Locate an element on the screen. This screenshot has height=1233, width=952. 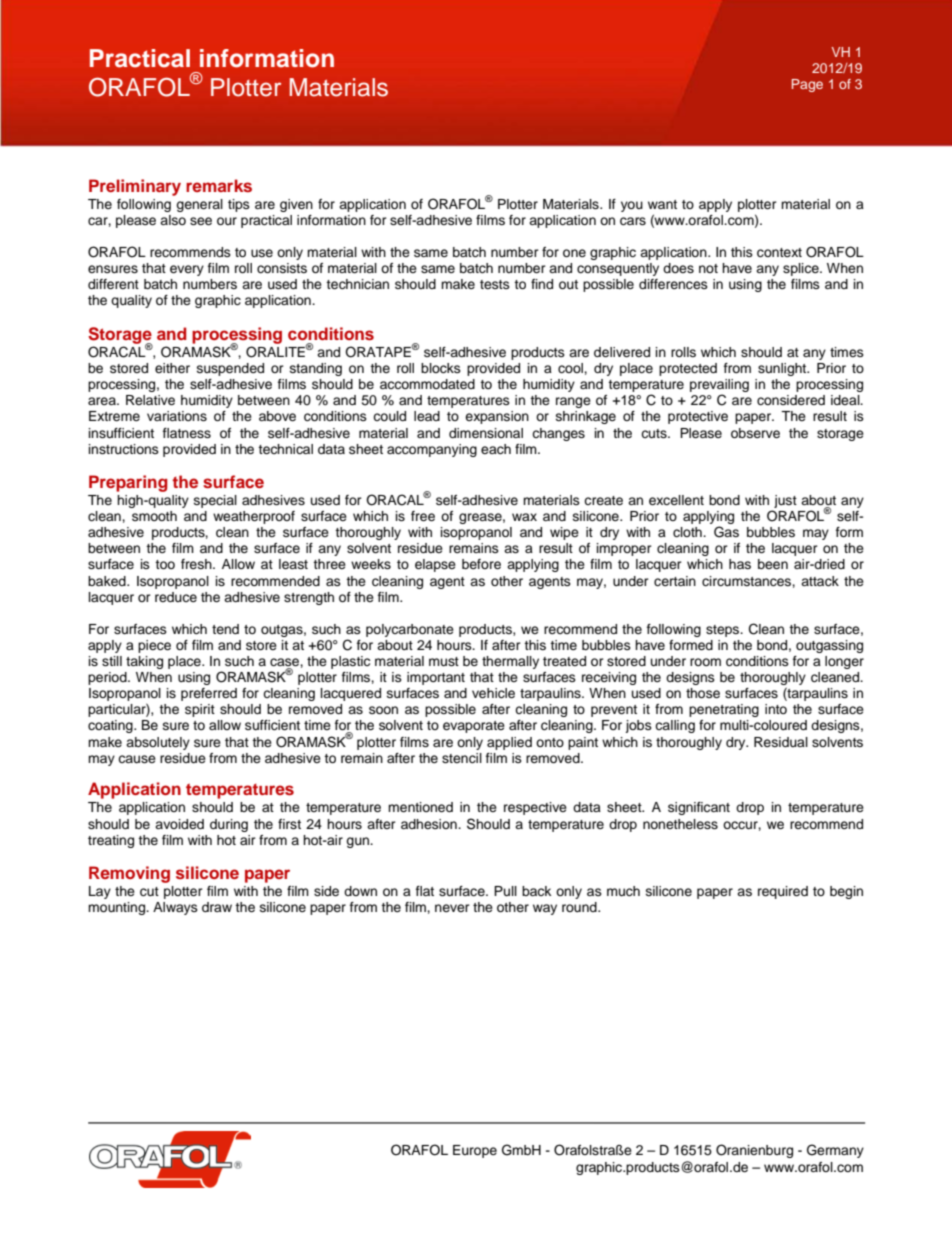
required is located at coordinates (783, 892).
